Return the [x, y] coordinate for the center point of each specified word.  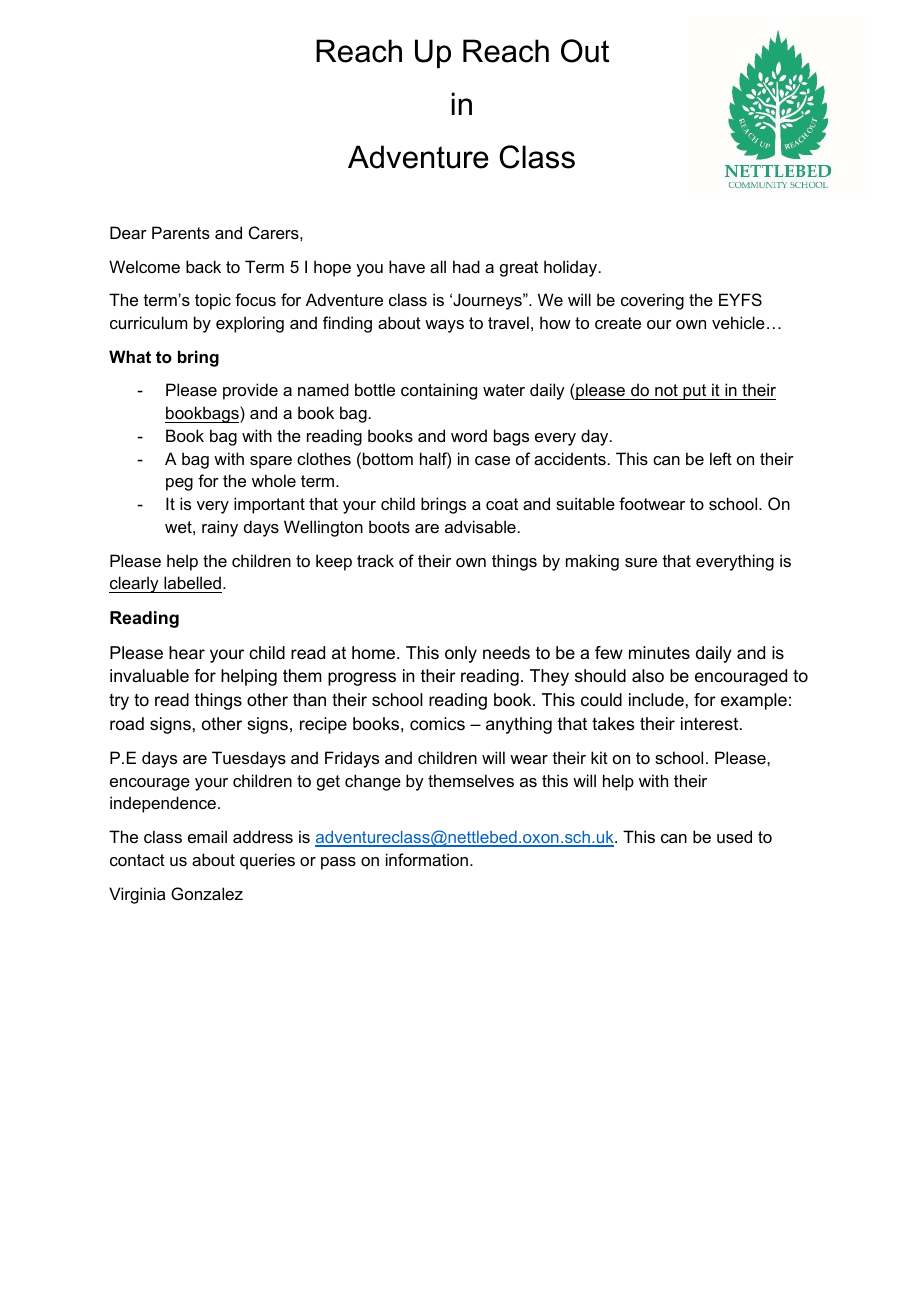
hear [187, 653]
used [734, 836]
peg [179, 484]
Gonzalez [207, 893]
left [721, 458]
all [438, 266]
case [492, 460]
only [461, 654]
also [648, 676]
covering [652, 301]
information [427, 859]
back [203, 266]
